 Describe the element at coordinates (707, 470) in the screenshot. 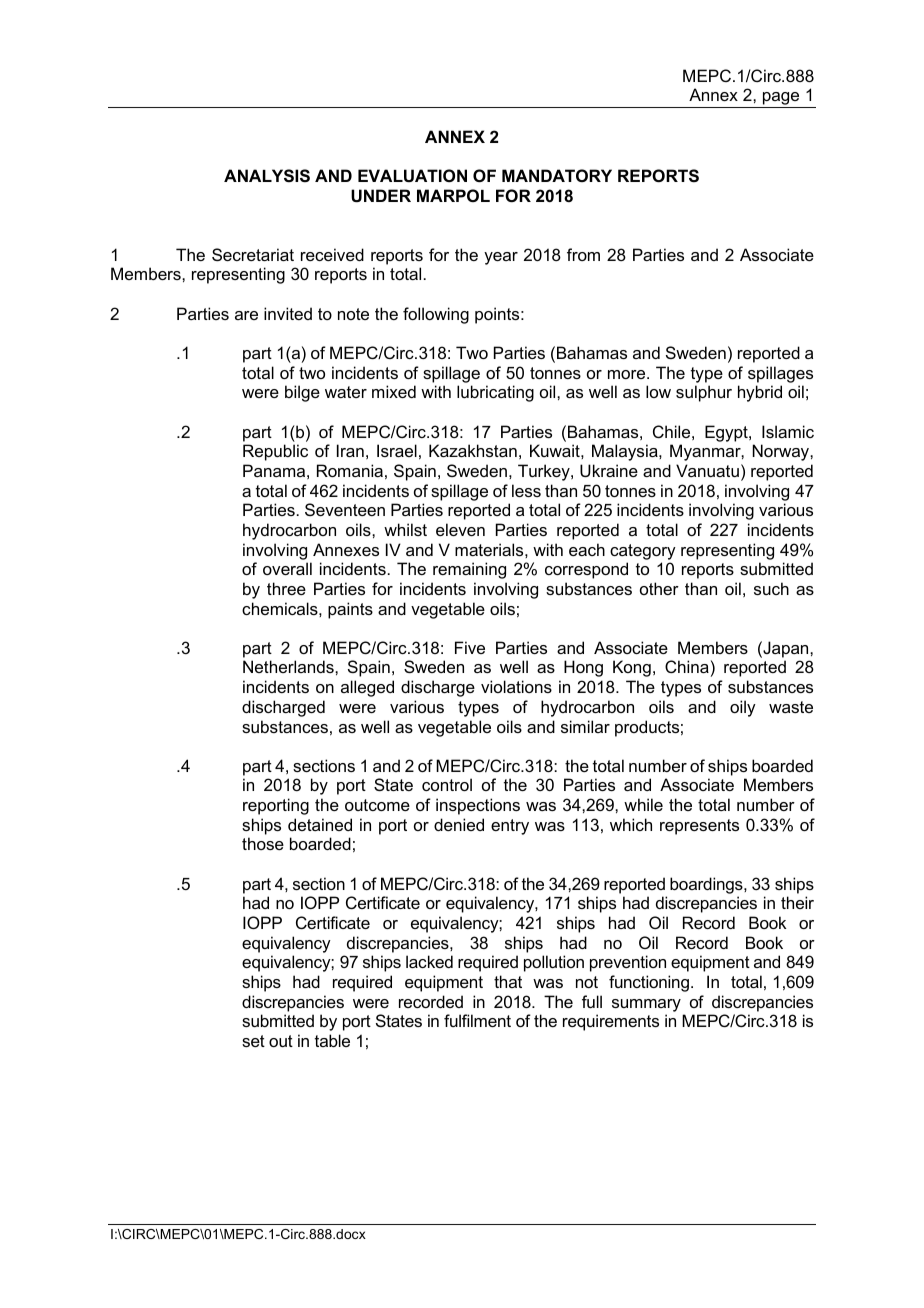

I see `Vanuatu` at that location.
